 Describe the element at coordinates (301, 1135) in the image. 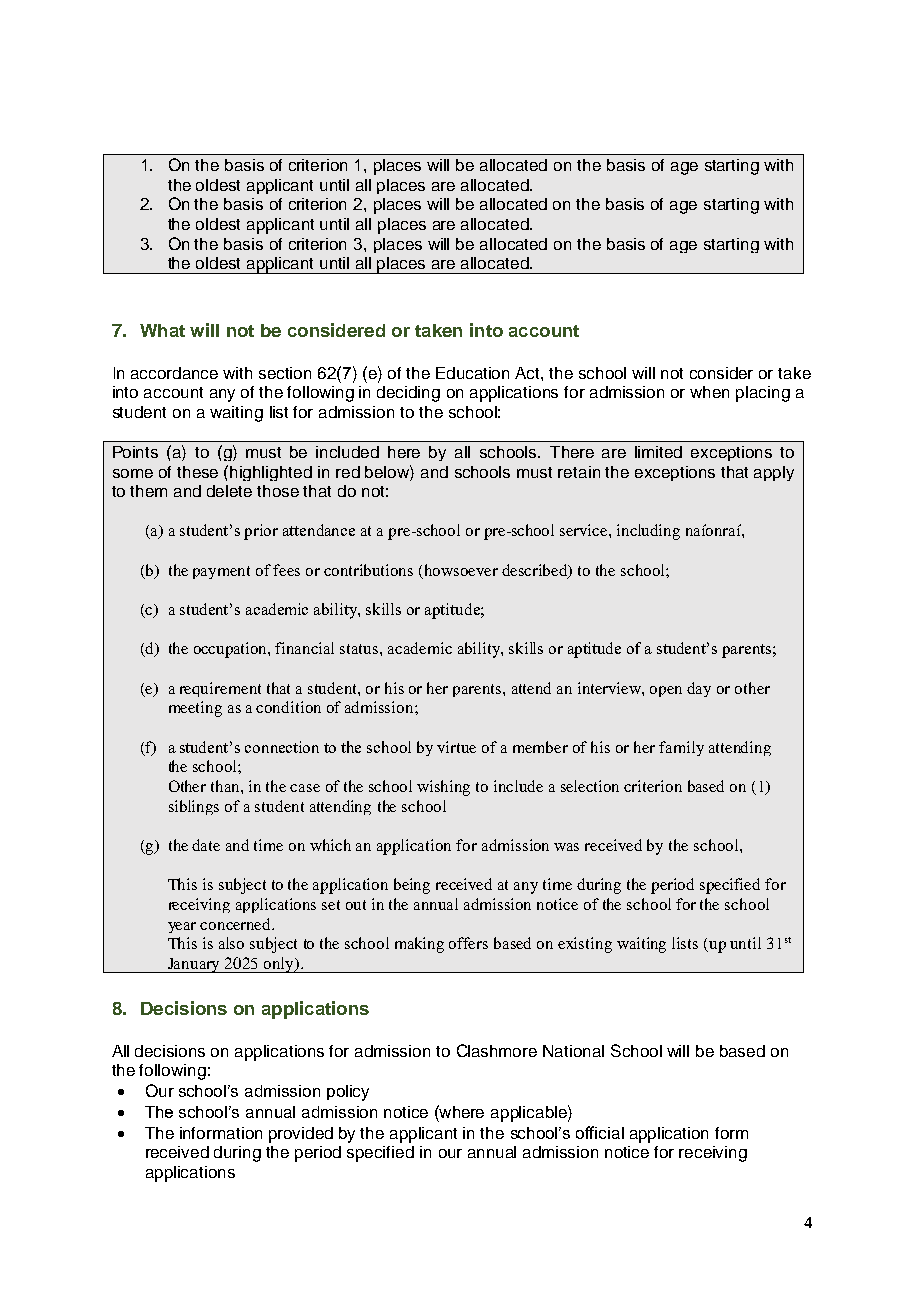

I see `provided` at that location.
